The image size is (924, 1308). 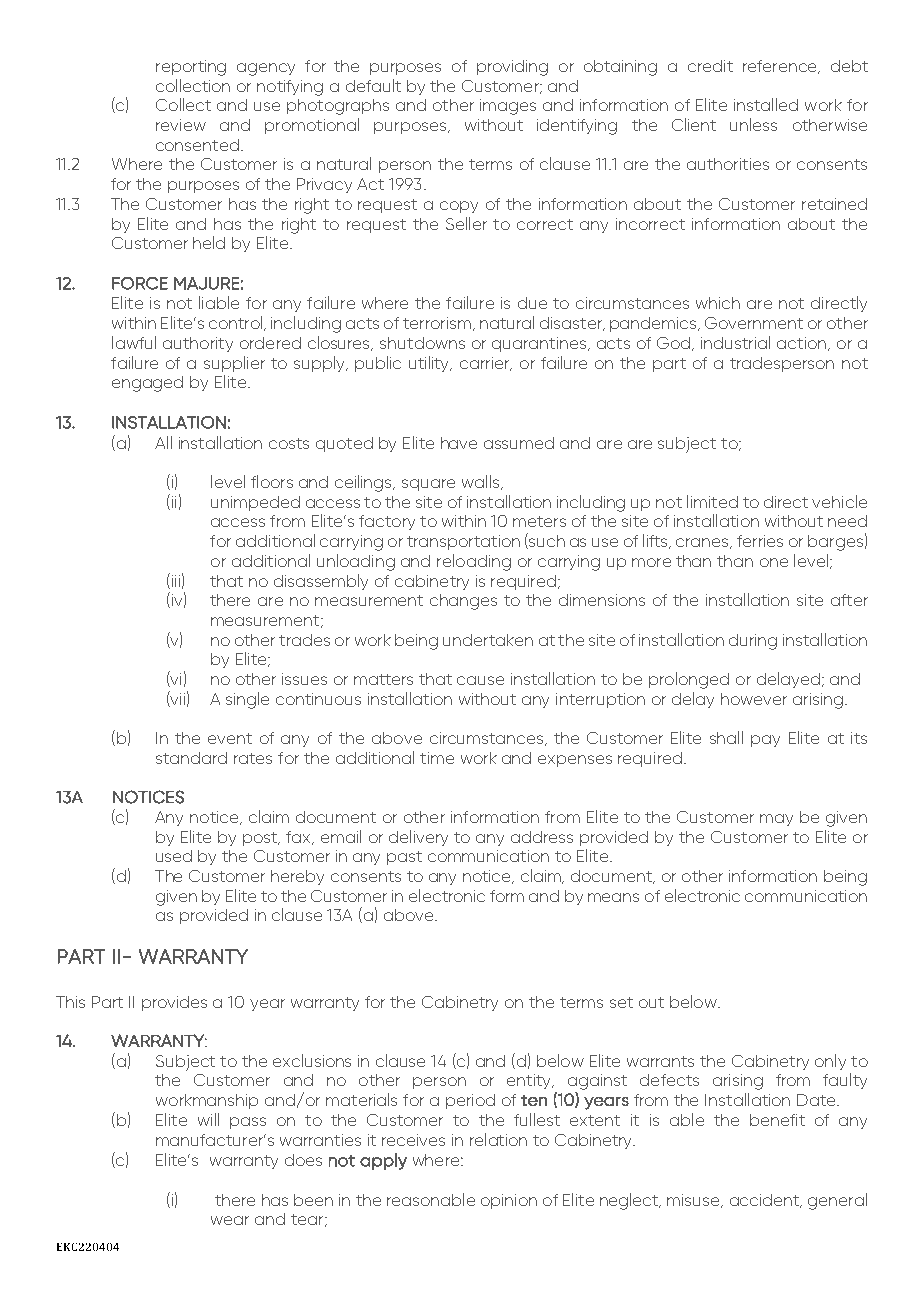 I want to click on review, so click(x=181, y=125).
